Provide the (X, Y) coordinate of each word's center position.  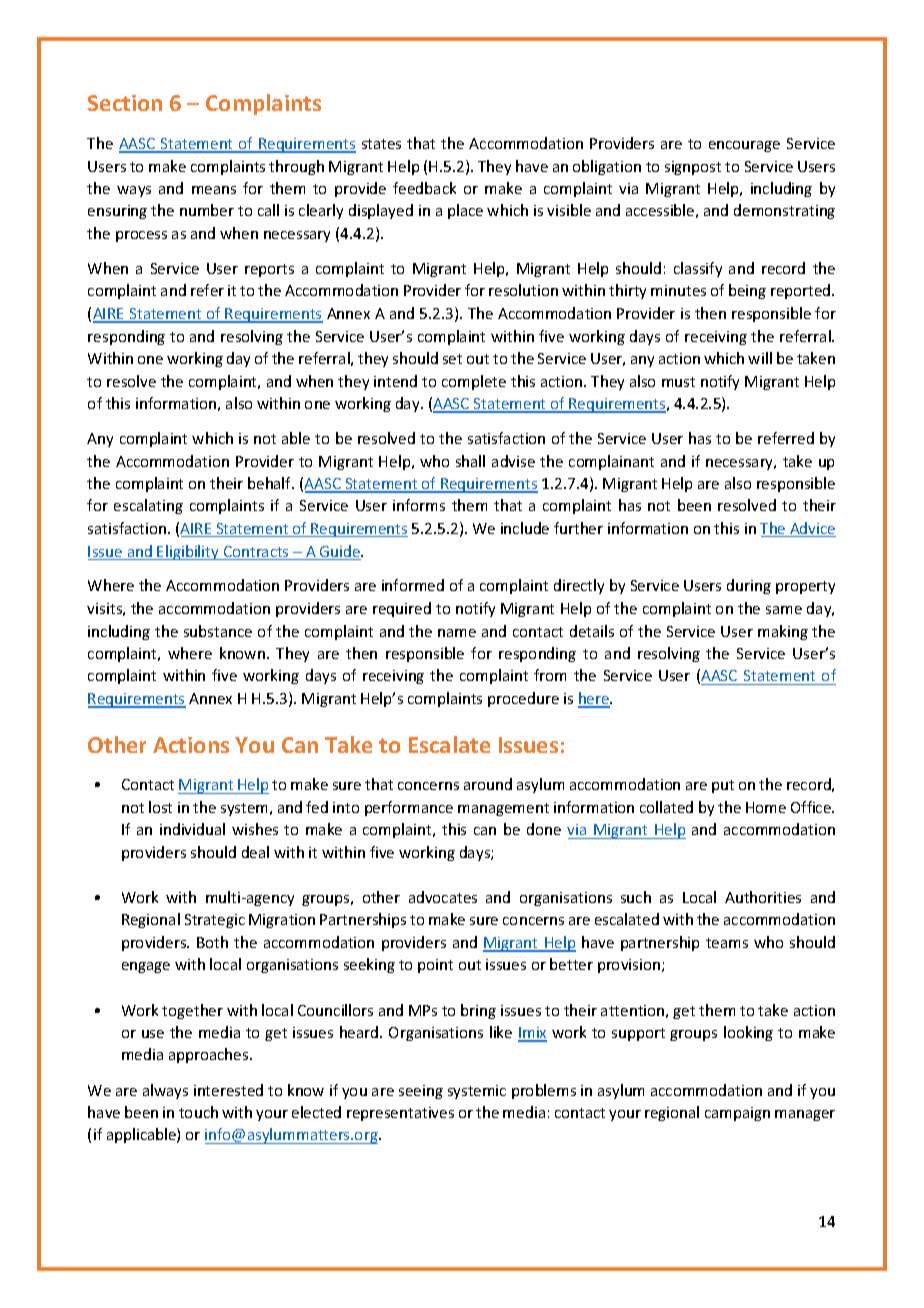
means (214, 190)
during (749, 586)
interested (228, 1090)
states (381, 144)
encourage (744, 146)
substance (218, 631)
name (457, 633)
